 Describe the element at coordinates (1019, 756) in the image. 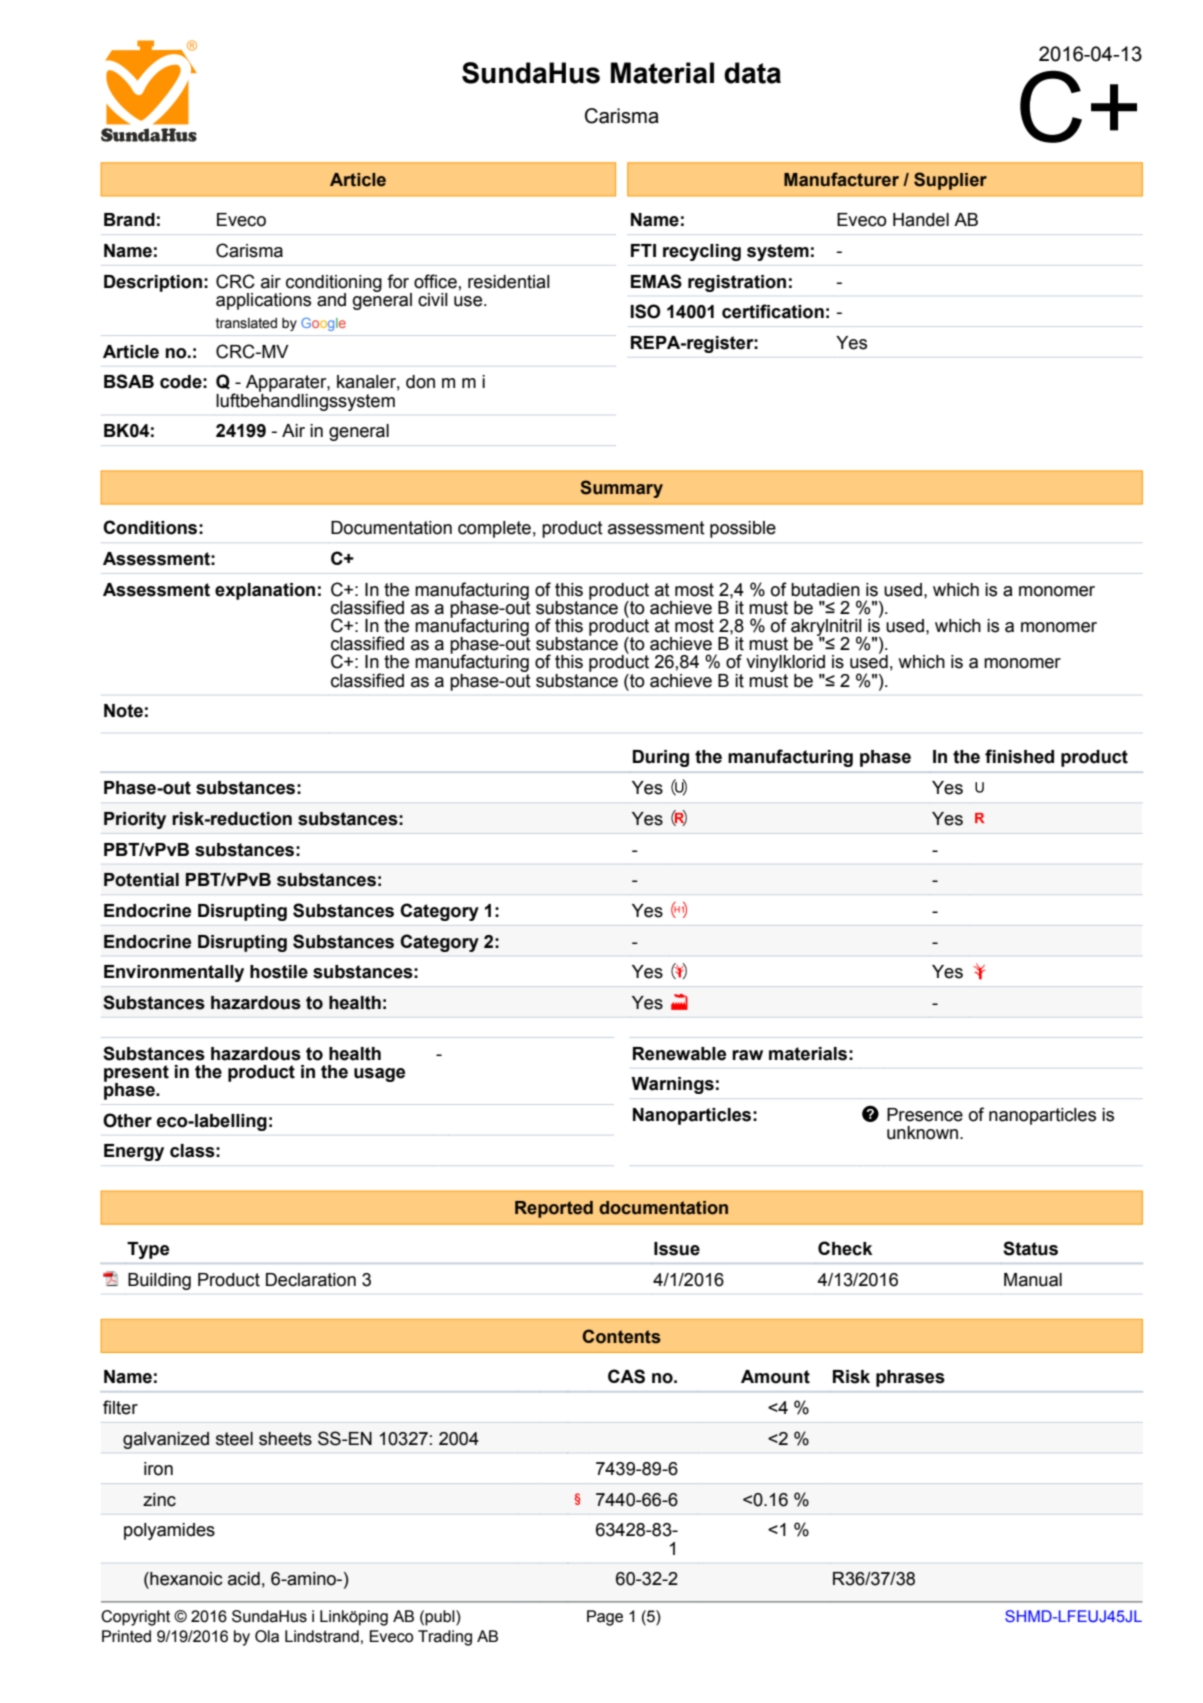

I see `finished` at that location.
